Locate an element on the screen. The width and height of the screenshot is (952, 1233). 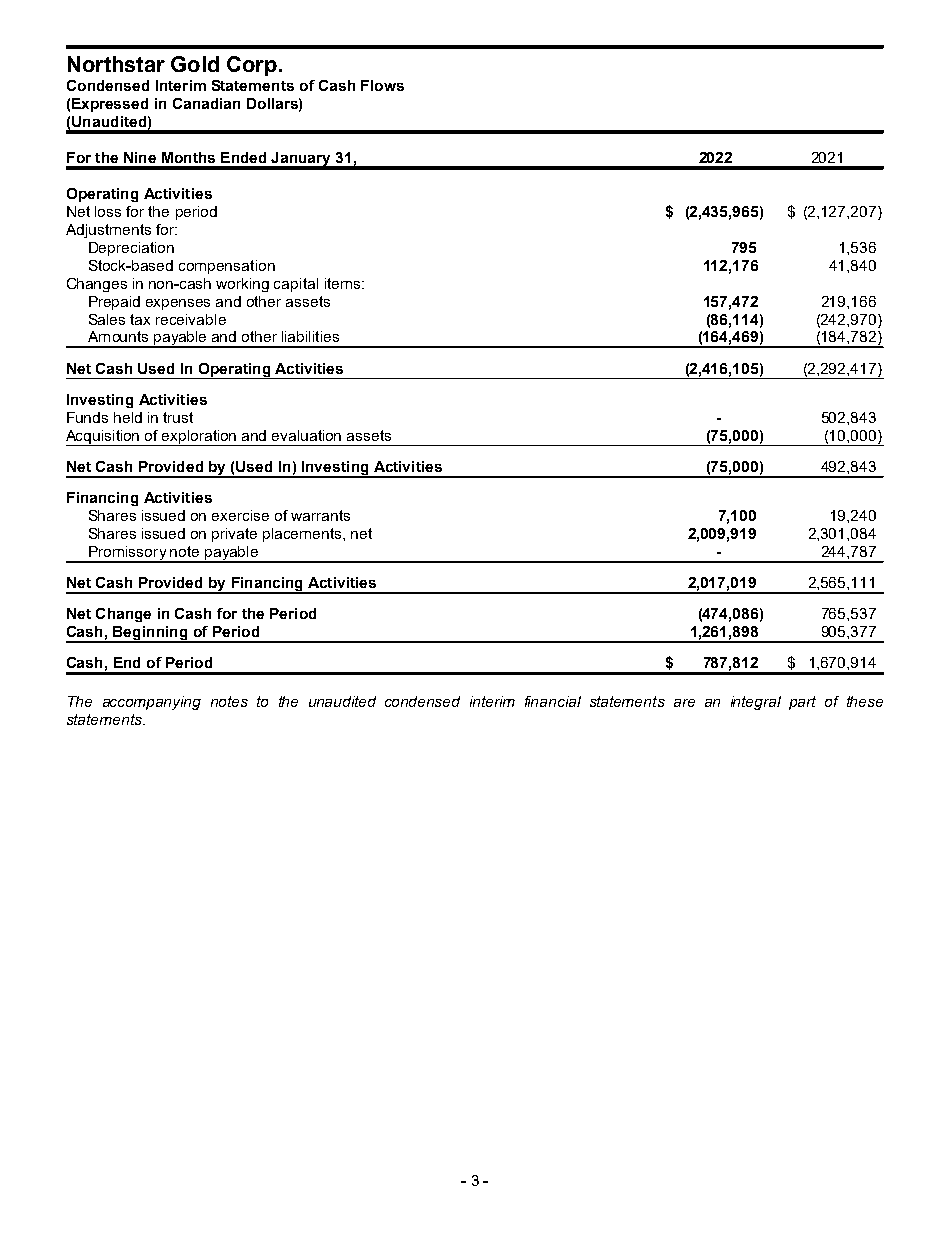
January is located at coordinates (302, 160).
